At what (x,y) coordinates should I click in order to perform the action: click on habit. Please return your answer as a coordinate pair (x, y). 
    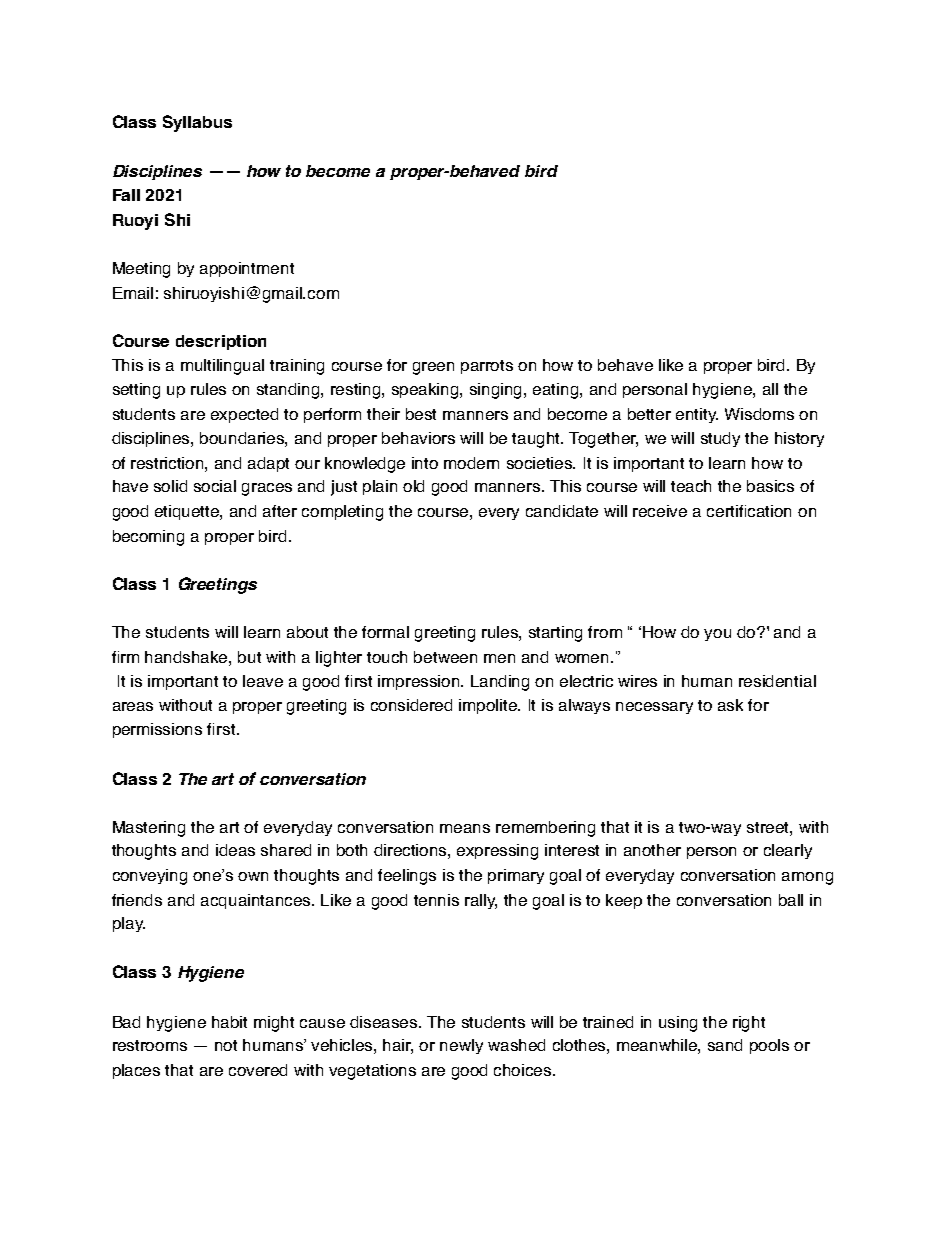
    Looking at the image, I should click on (229, 1022).
